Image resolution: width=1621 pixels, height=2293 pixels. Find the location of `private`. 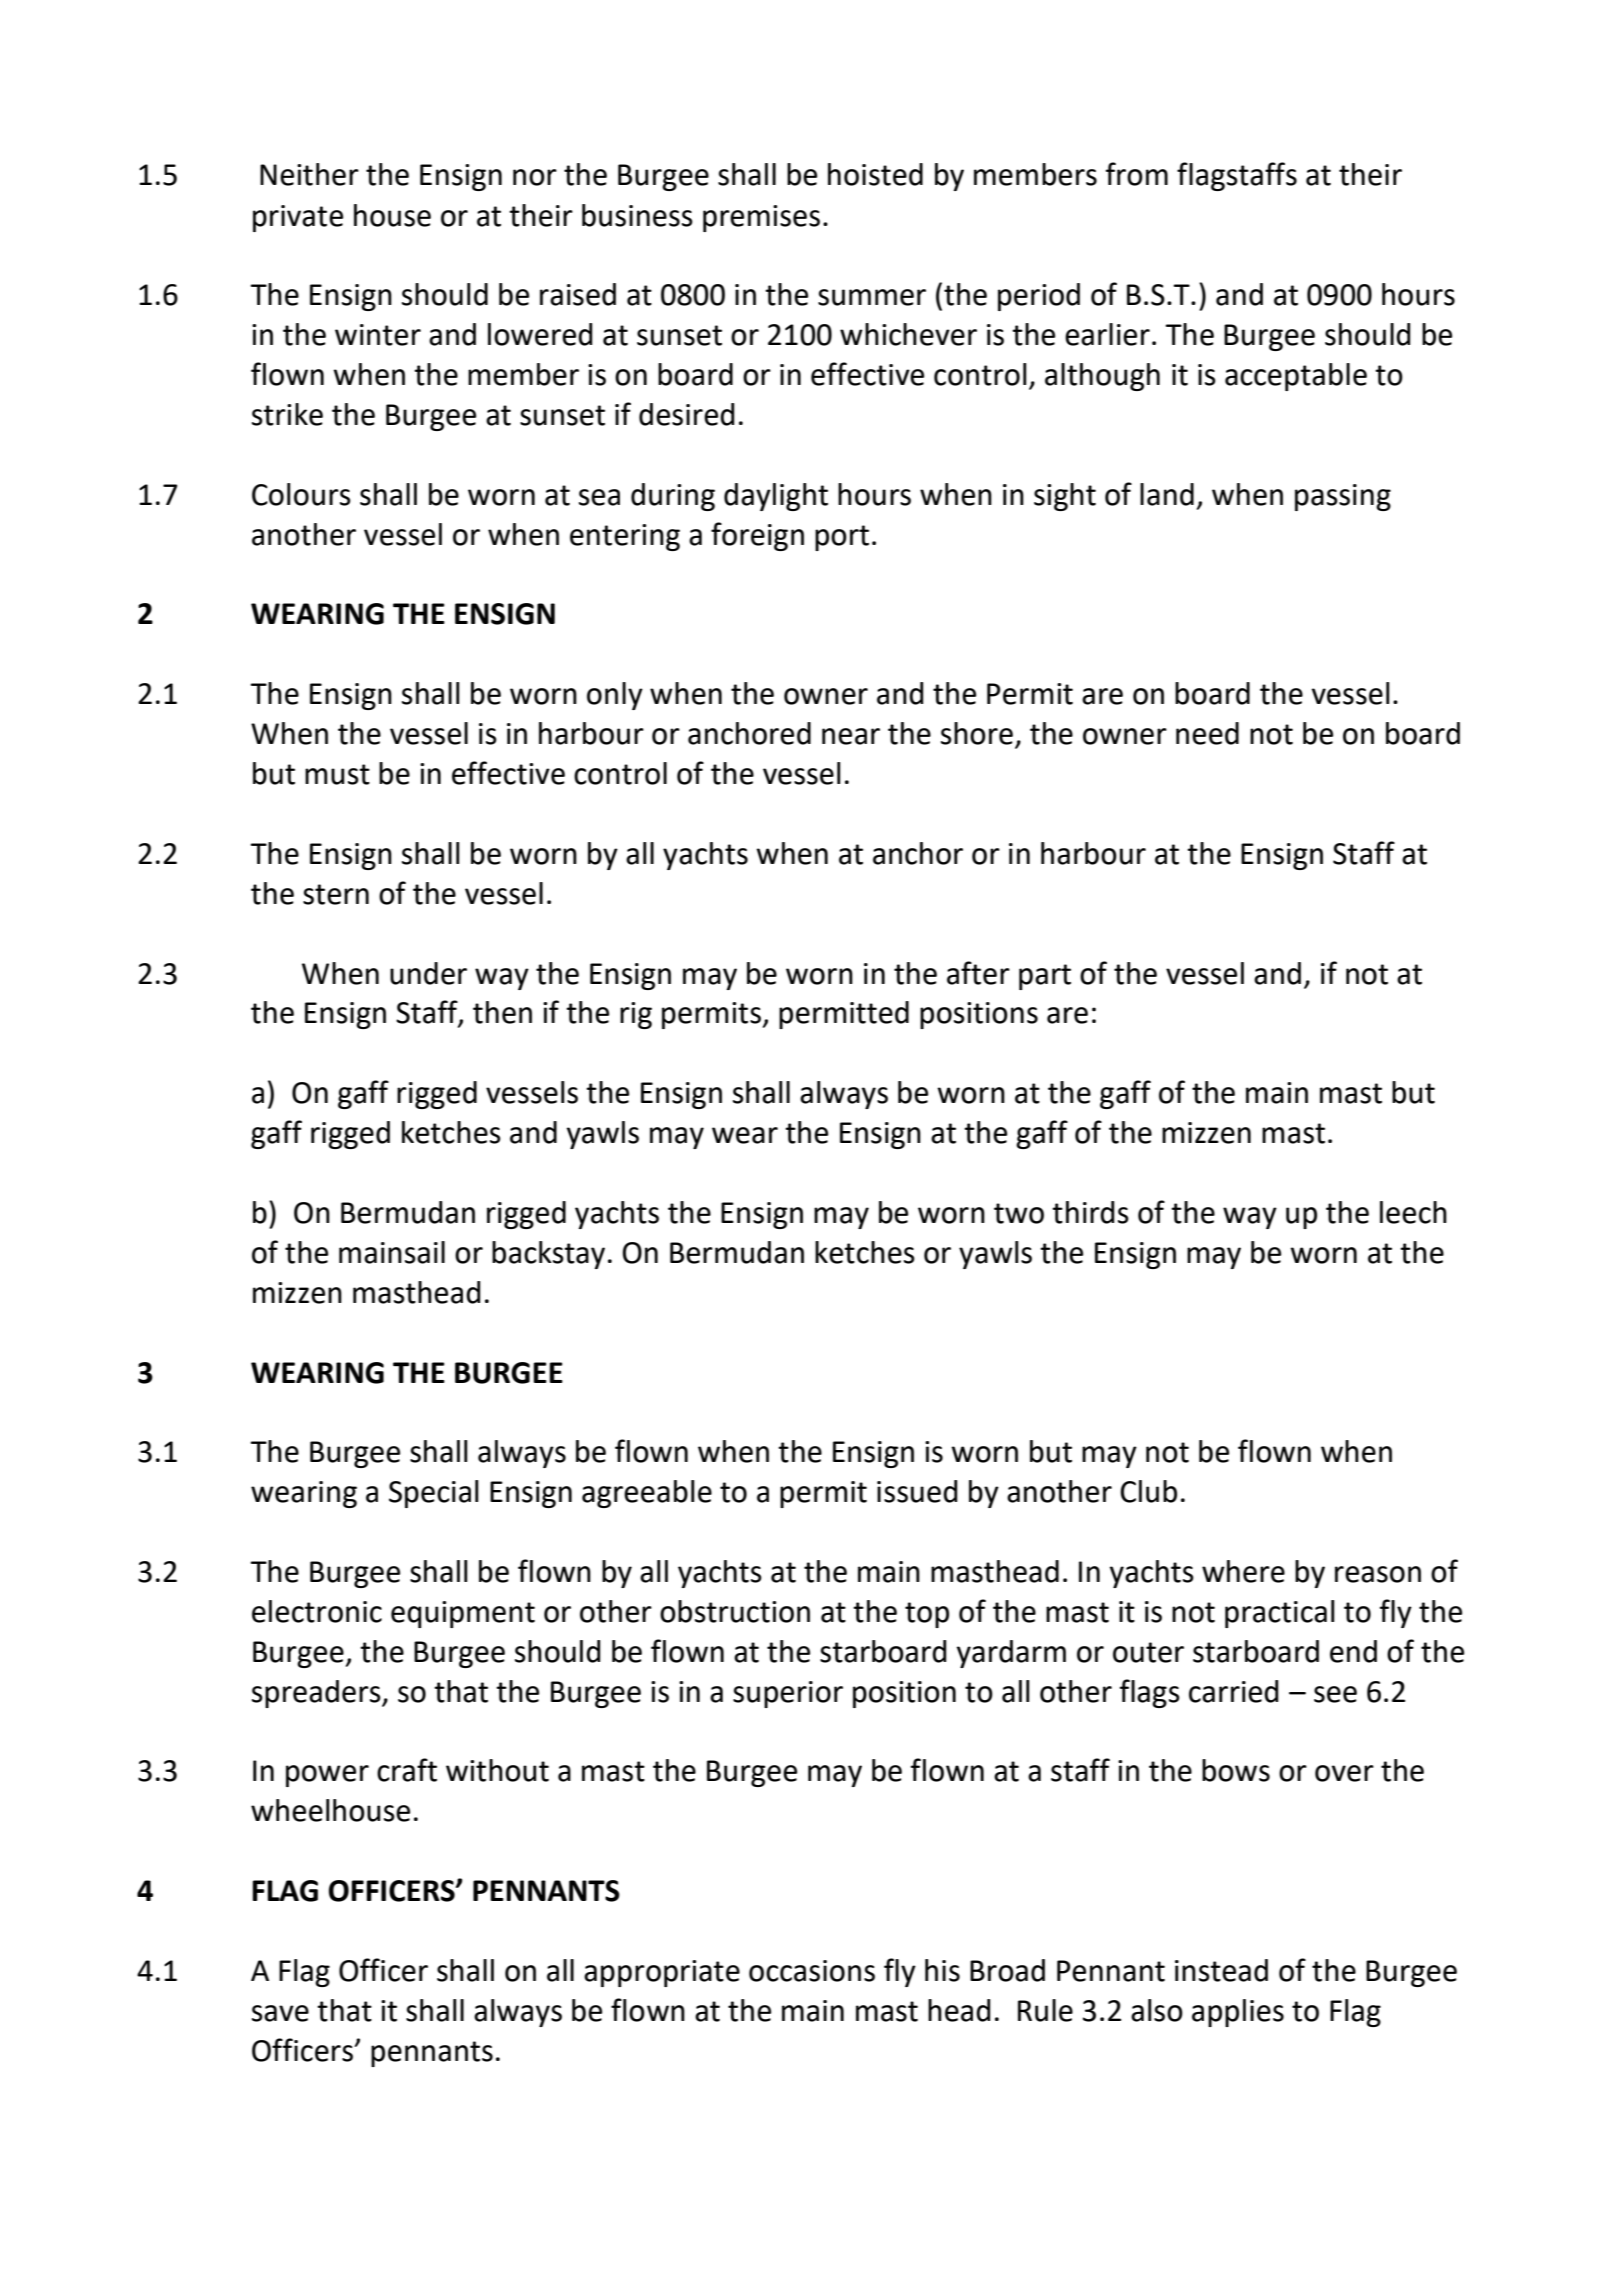

private is located at coordinates (298, 218).
